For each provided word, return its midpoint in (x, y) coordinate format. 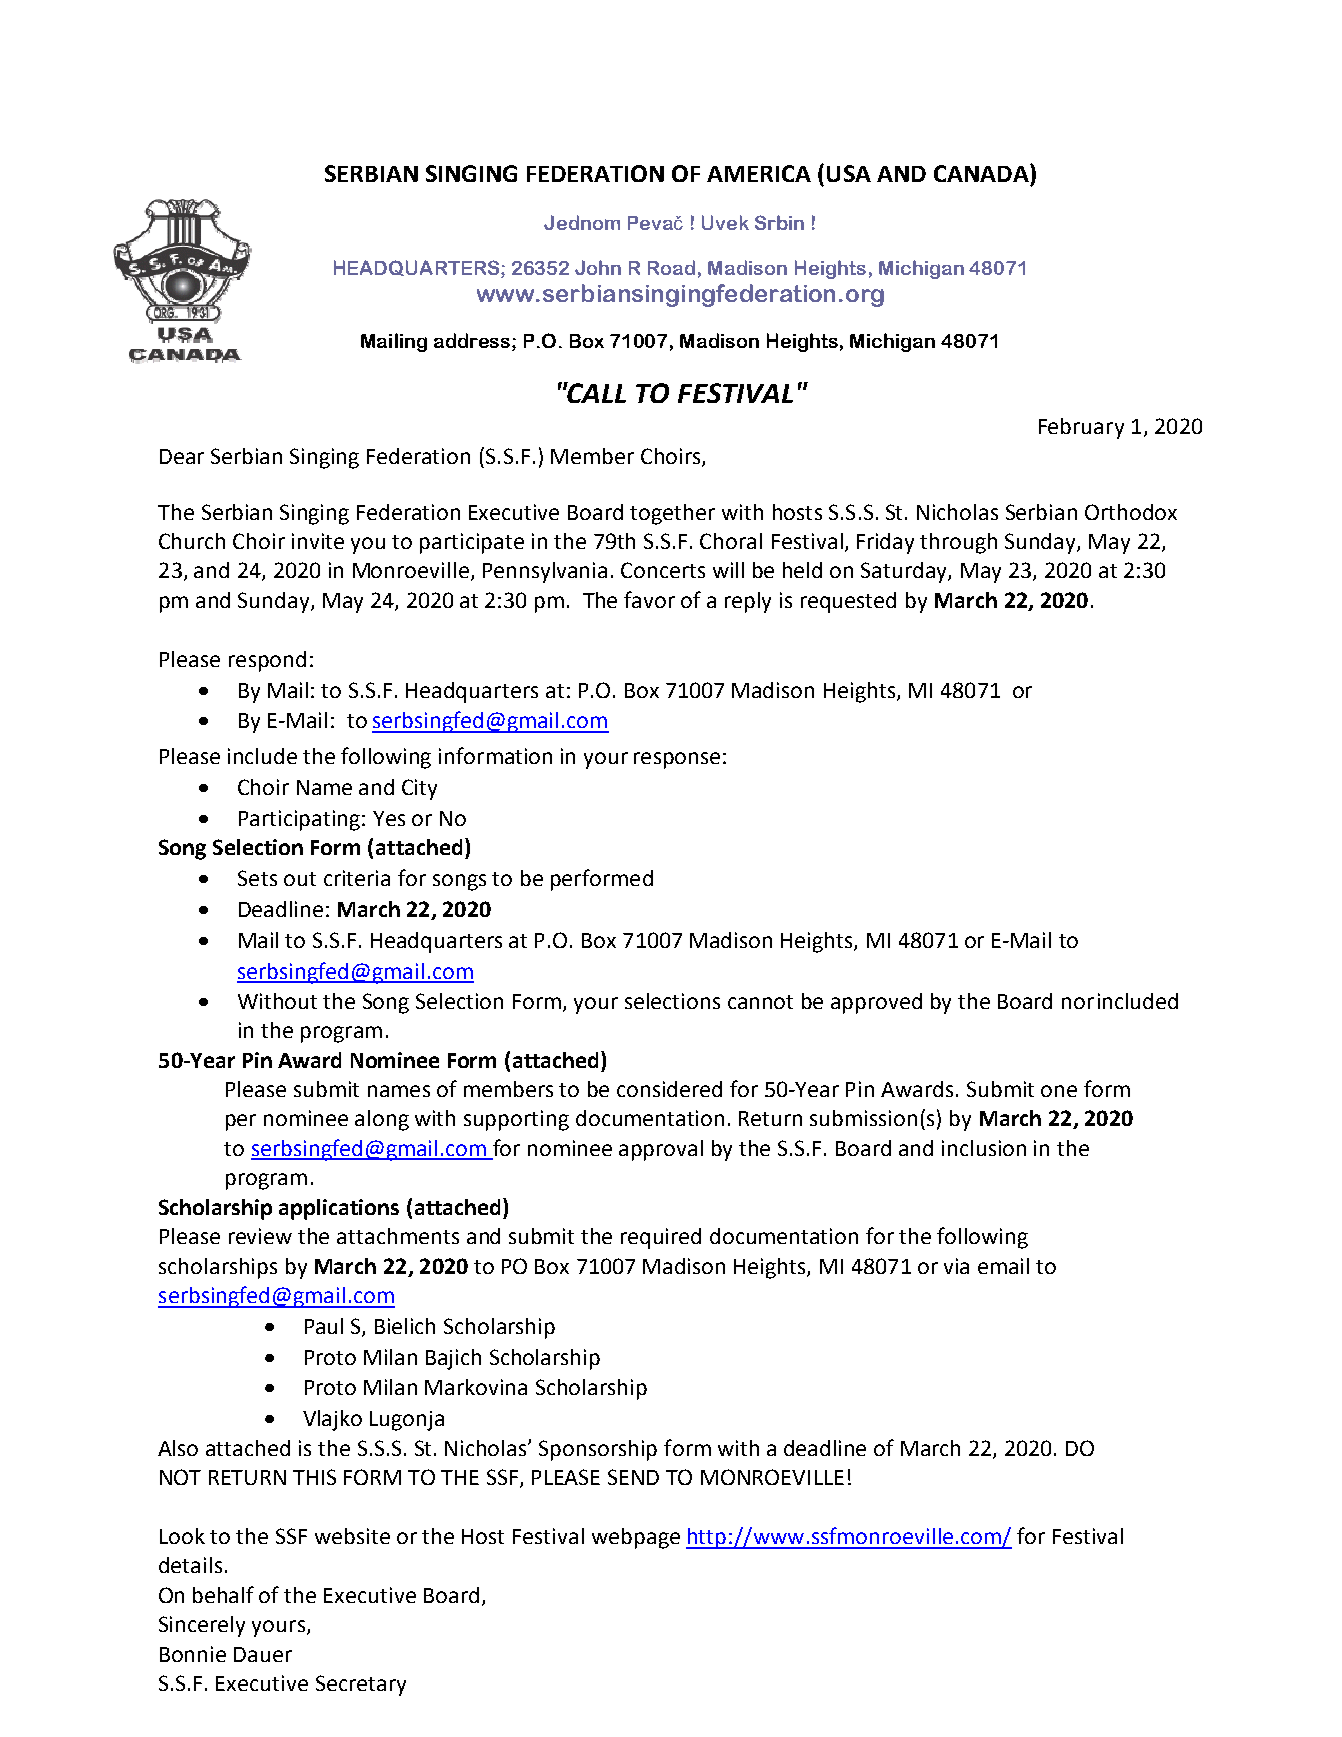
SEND (633, 1477)
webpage (636, 1538)
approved (876, 1003)
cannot (760, 1002)
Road (671, 267)
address (473, 340)
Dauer (263, 1654)
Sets (257, 878)
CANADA (982, 173)
